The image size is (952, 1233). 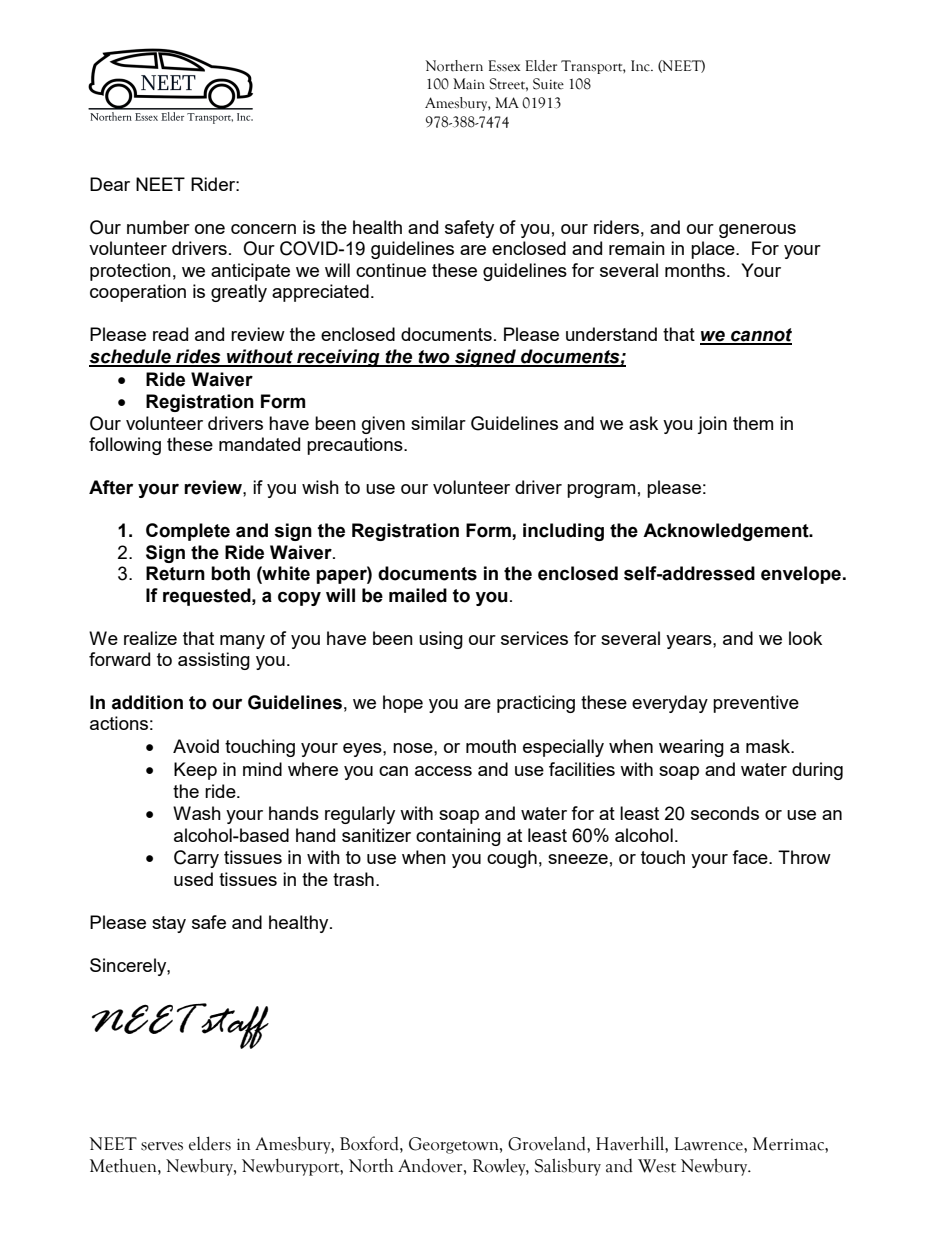 What do you see at coordinates (150, 638) in the screenshot?
I see `realize` at bounding box center [150, 638].
